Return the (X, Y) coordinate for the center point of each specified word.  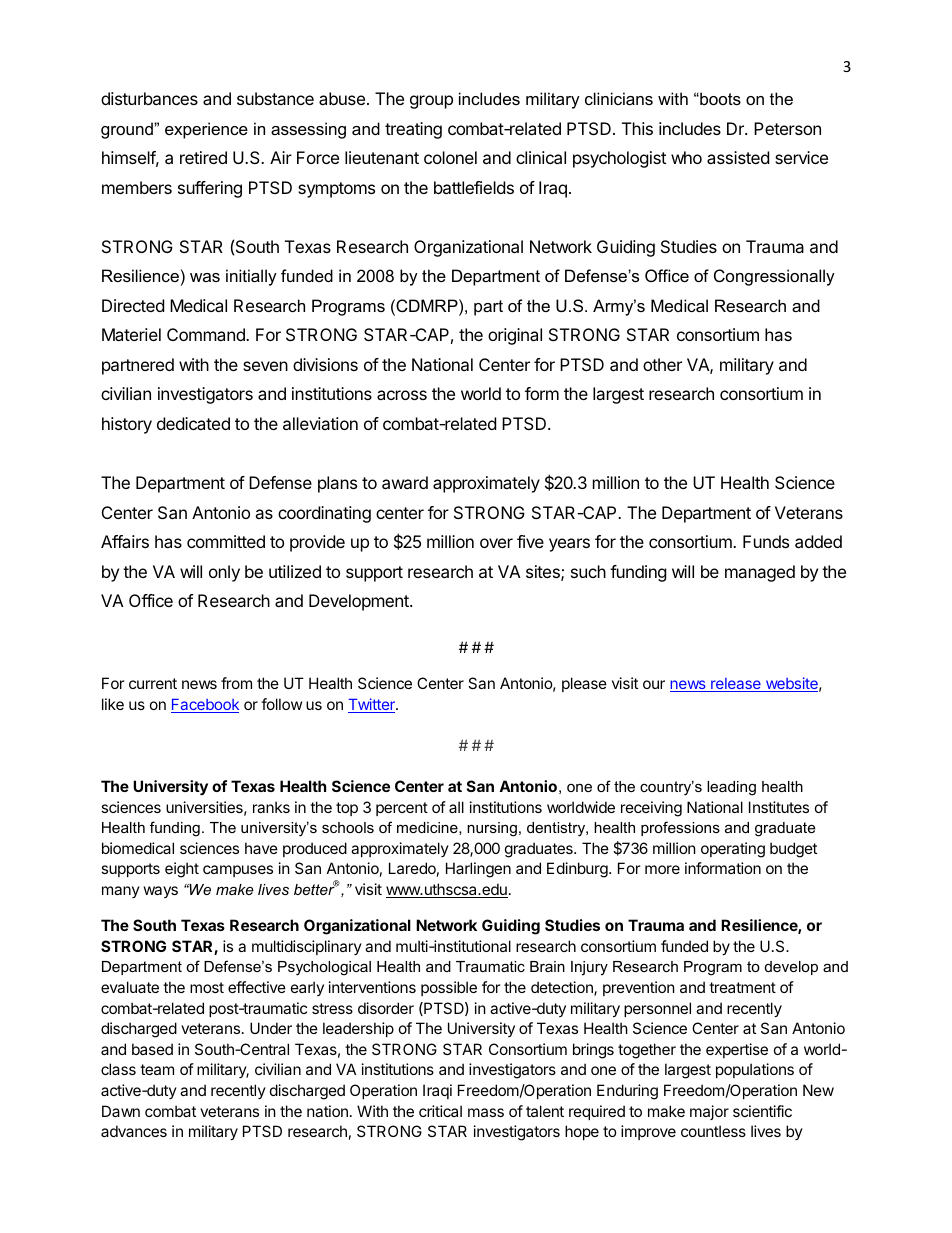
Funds (766, 541)
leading (731, 788)
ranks (271, 807)
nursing (492, 829)
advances (134, 1131)
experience (206, 130)
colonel (450, 157)
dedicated (193, 423)
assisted (738, 157)
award (405, 482)
